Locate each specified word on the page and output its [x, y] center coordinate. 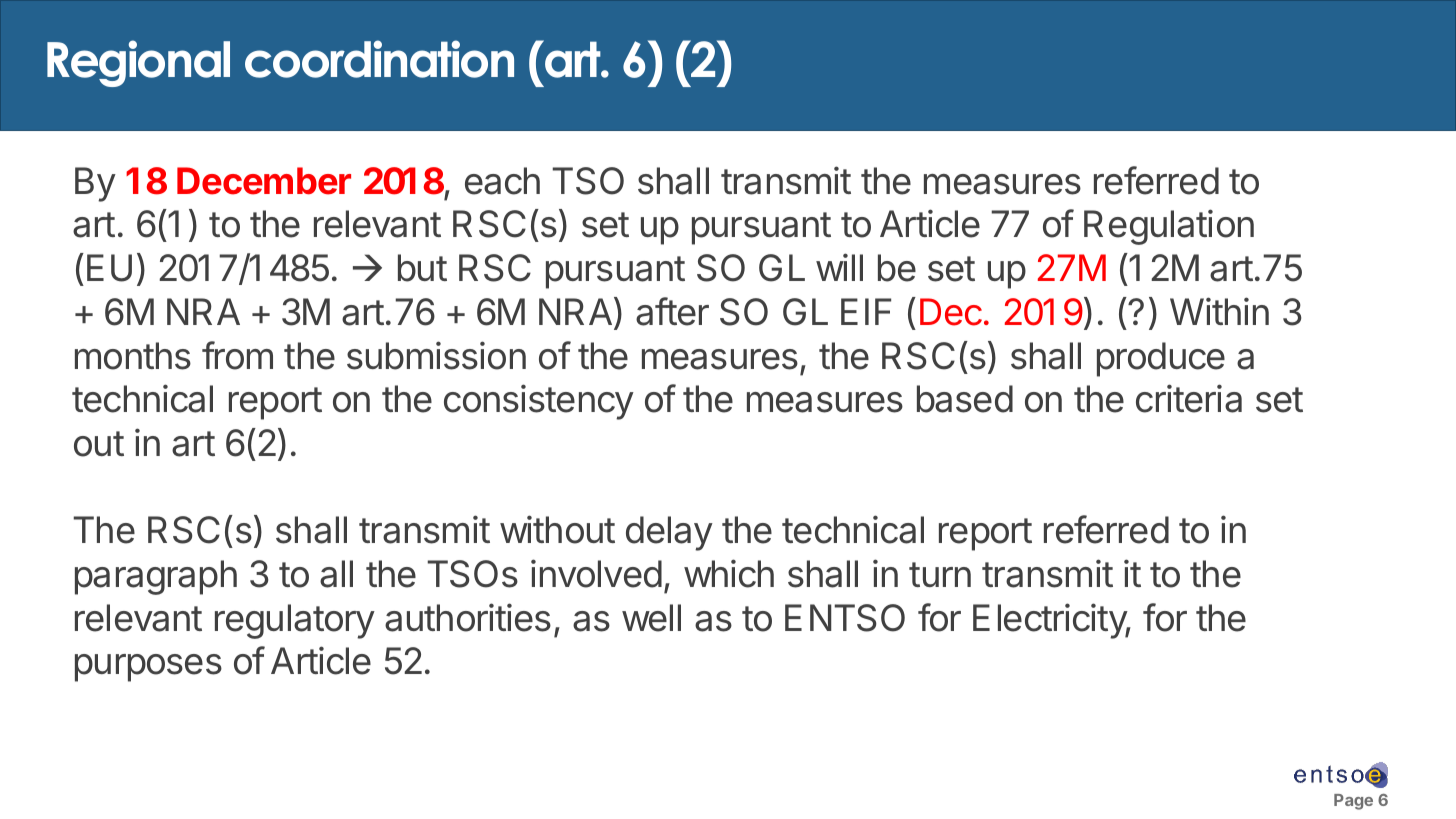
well [651, 618]
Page [1353, 802]
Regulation [1169, 227]
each [502, 181]
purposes [148, 668]
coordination [379, 59]
